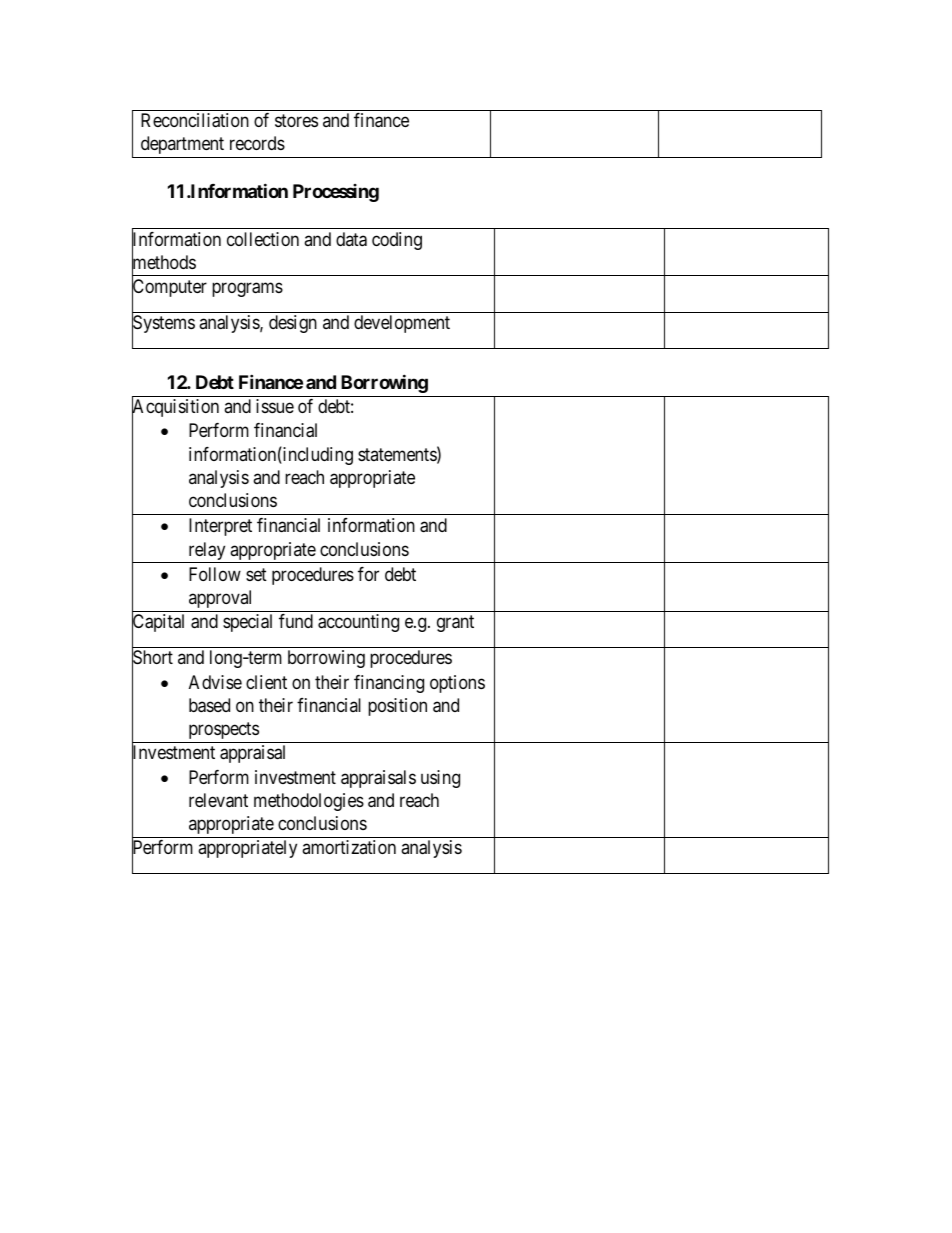 This document has height=1233, width=952. Describe the element at coordinates (296, 621) in the document. I see `fund` at that location.
